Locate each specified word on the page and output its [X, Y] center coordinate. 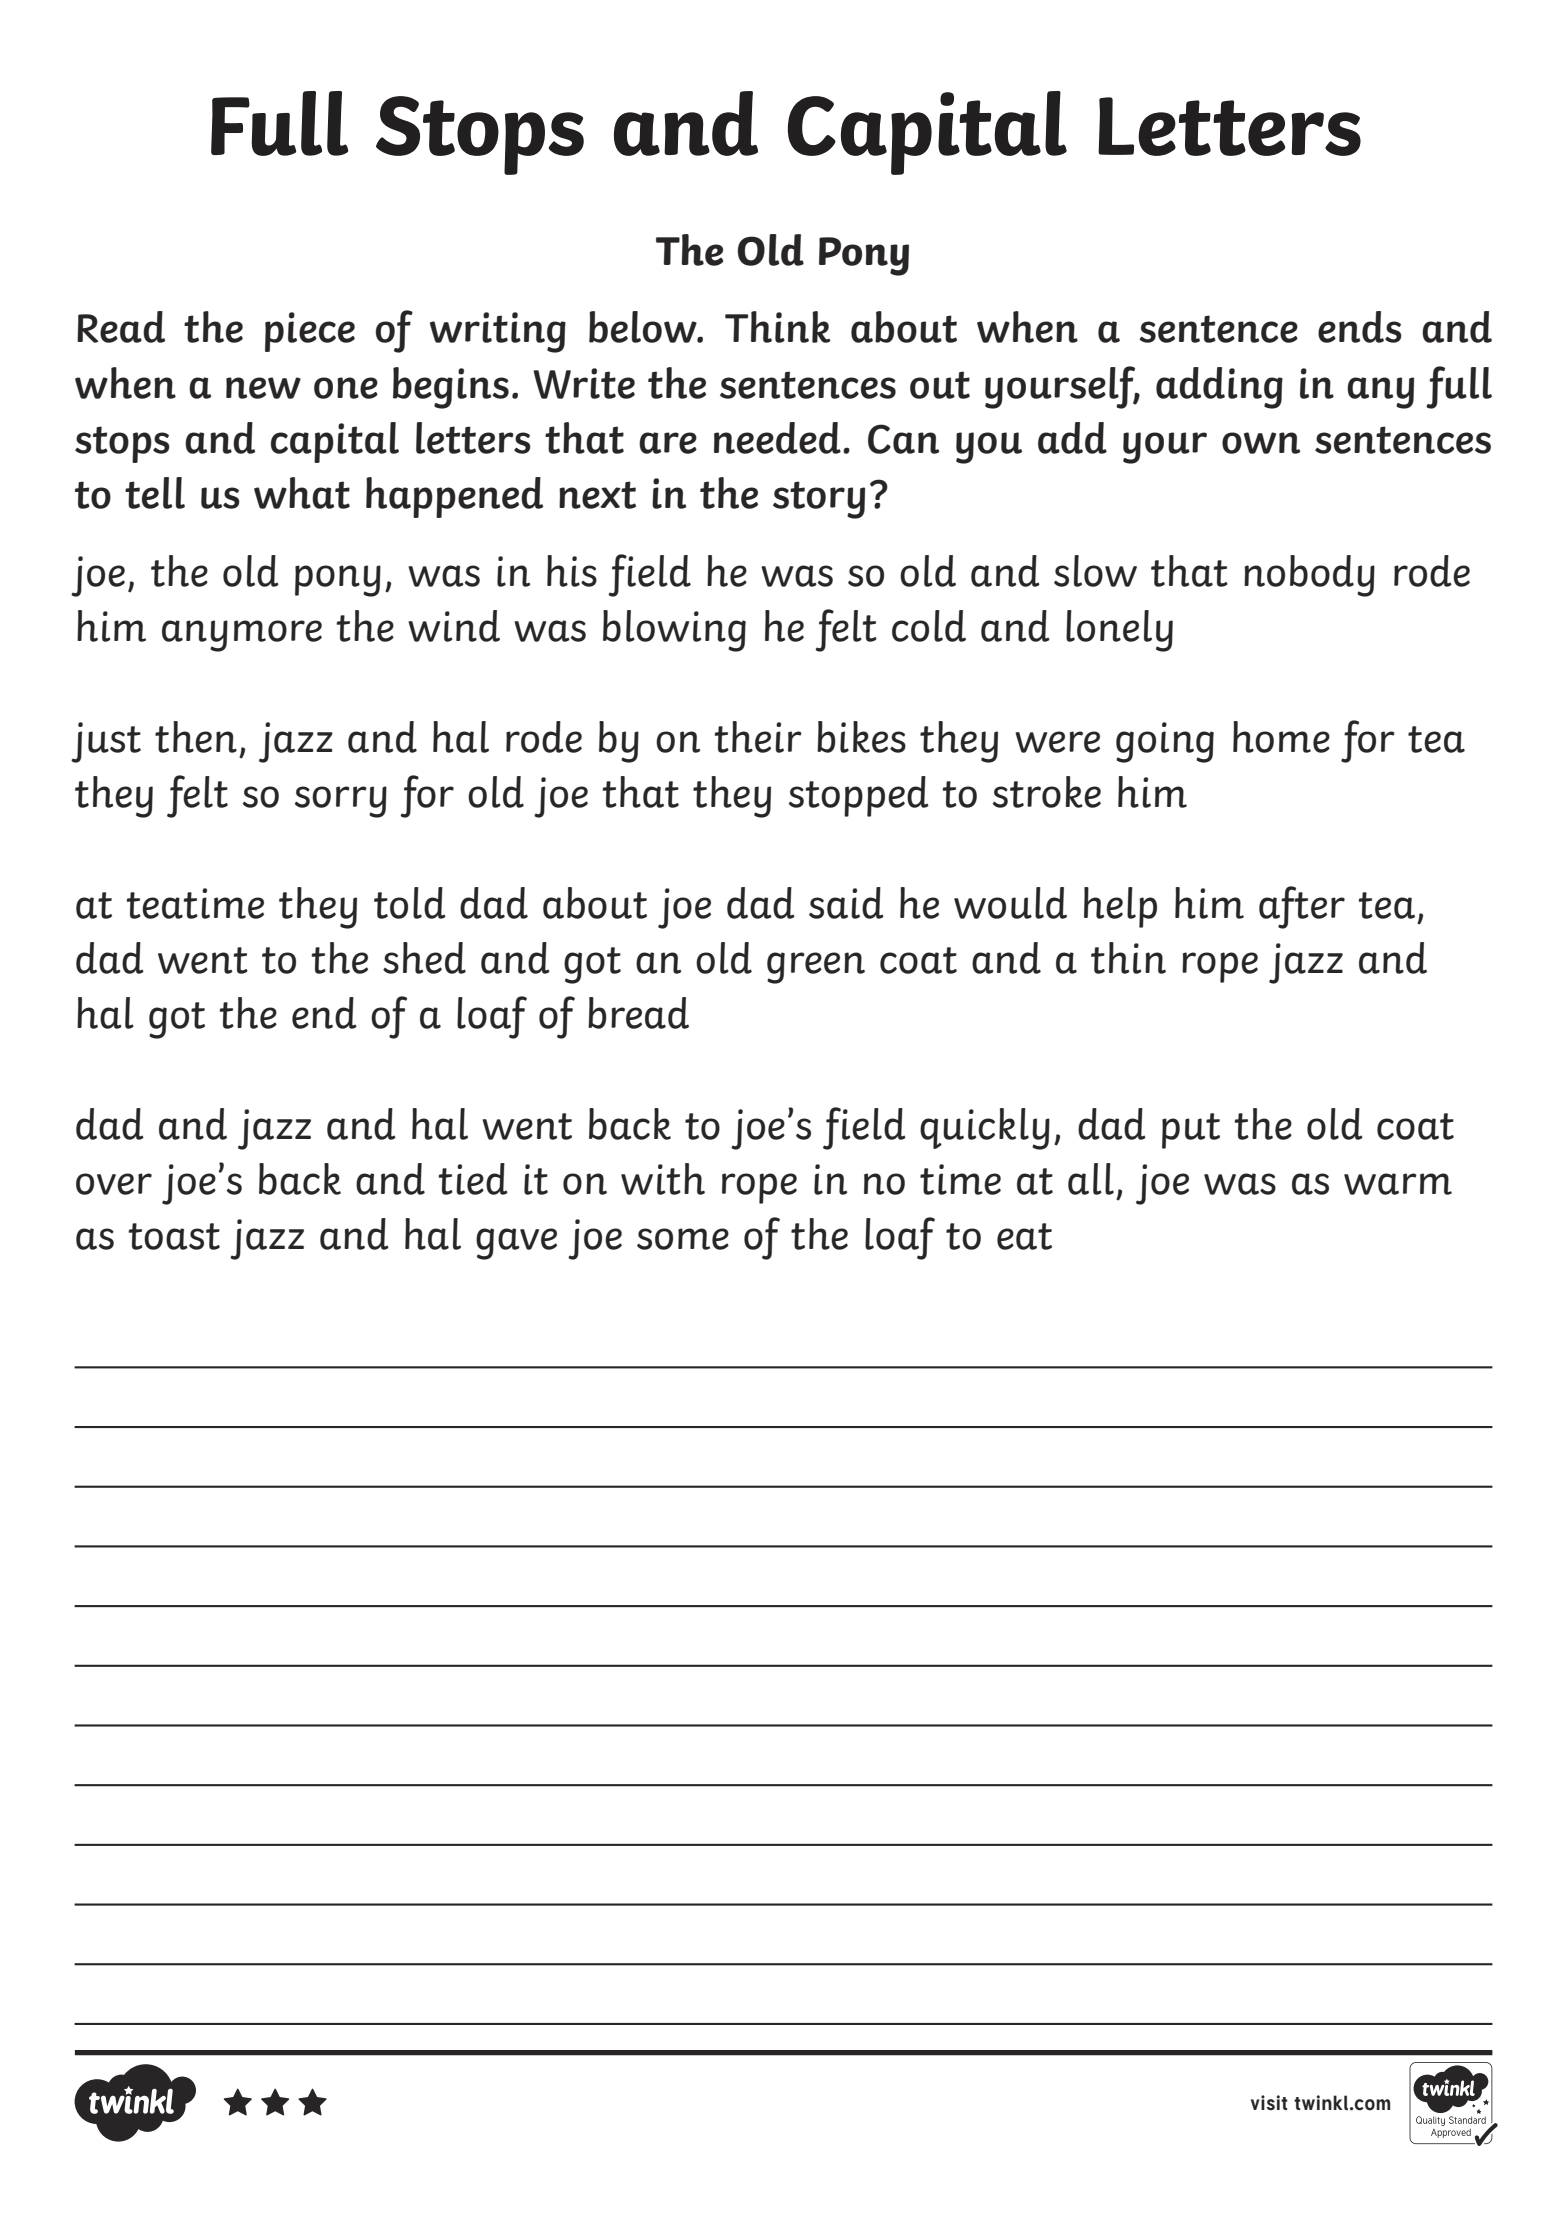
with [663, 1179]
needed [777, 438]
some [683, 1239]
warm [1398, 1184]
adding [1219, 388]
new [263, 388]
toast [174, 1236]
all [1091, 1179]
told [410, 903]
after [1302, 907]
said [846, 903]
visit [1269, 2103]
